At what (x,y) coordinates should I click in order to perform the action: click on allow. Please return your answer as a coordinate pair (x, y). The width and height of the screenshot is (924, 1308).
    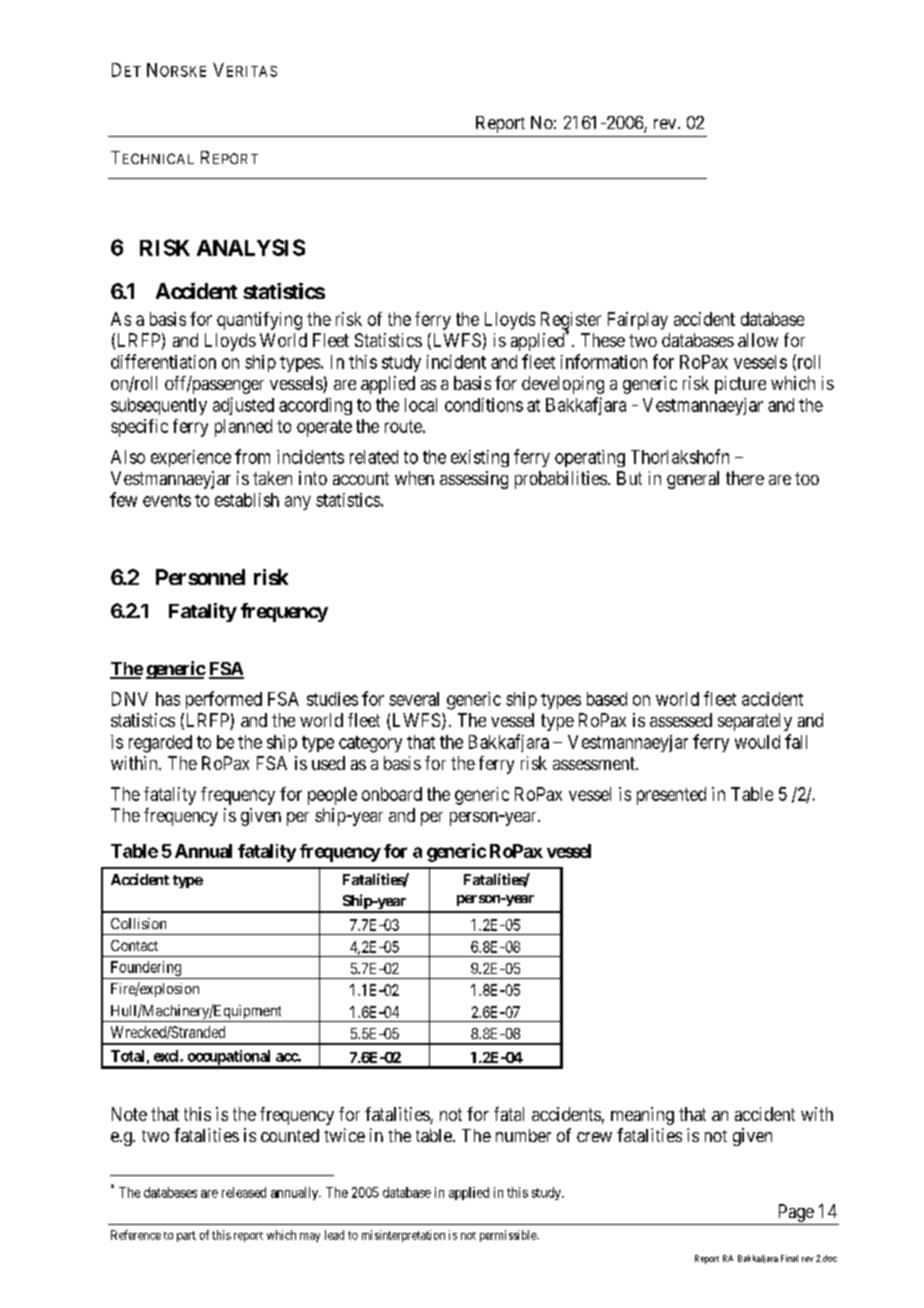
    Looking at the image, I should click on (758, 340).
